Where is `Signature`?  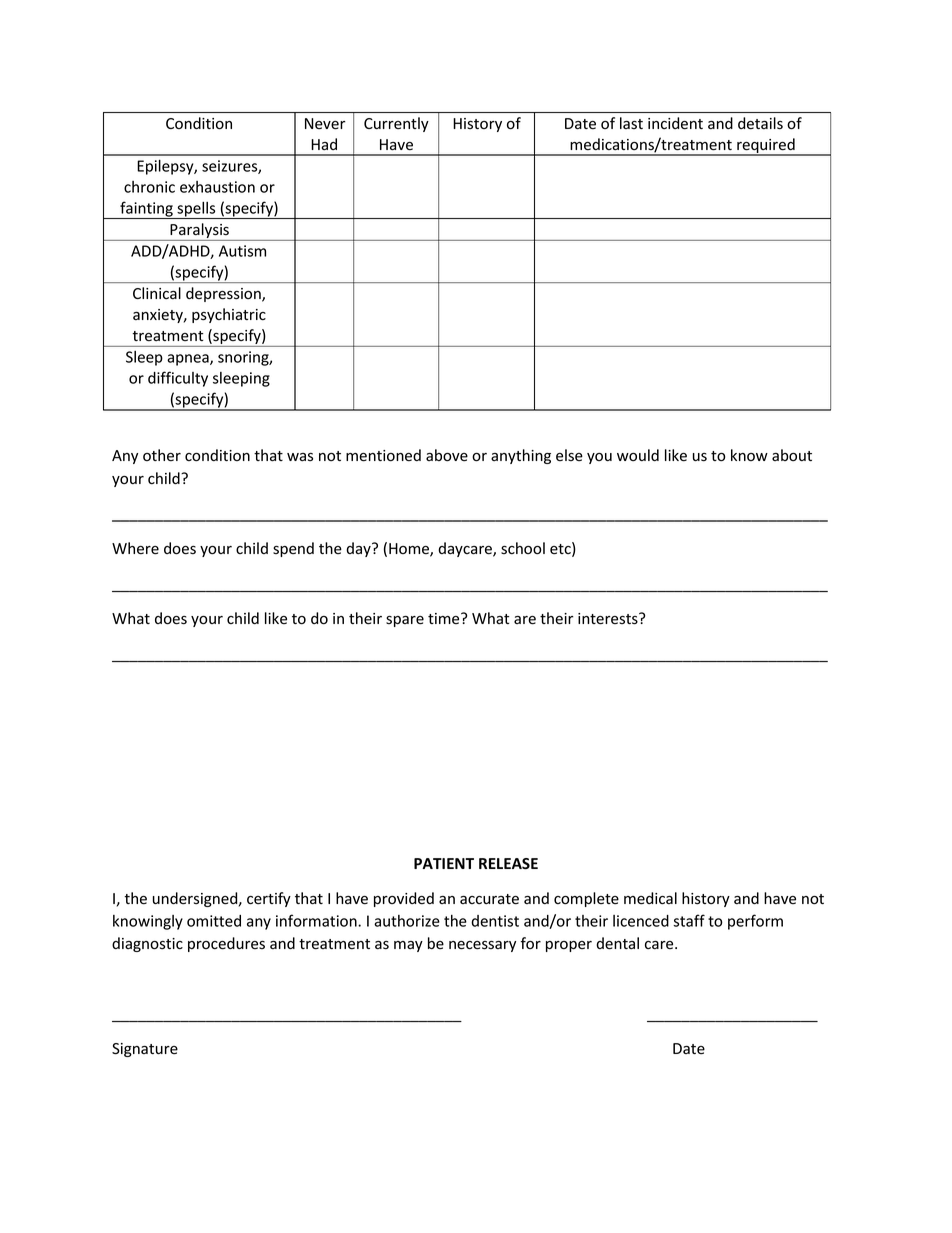
Signature is located at coordinates (145, 1050).
